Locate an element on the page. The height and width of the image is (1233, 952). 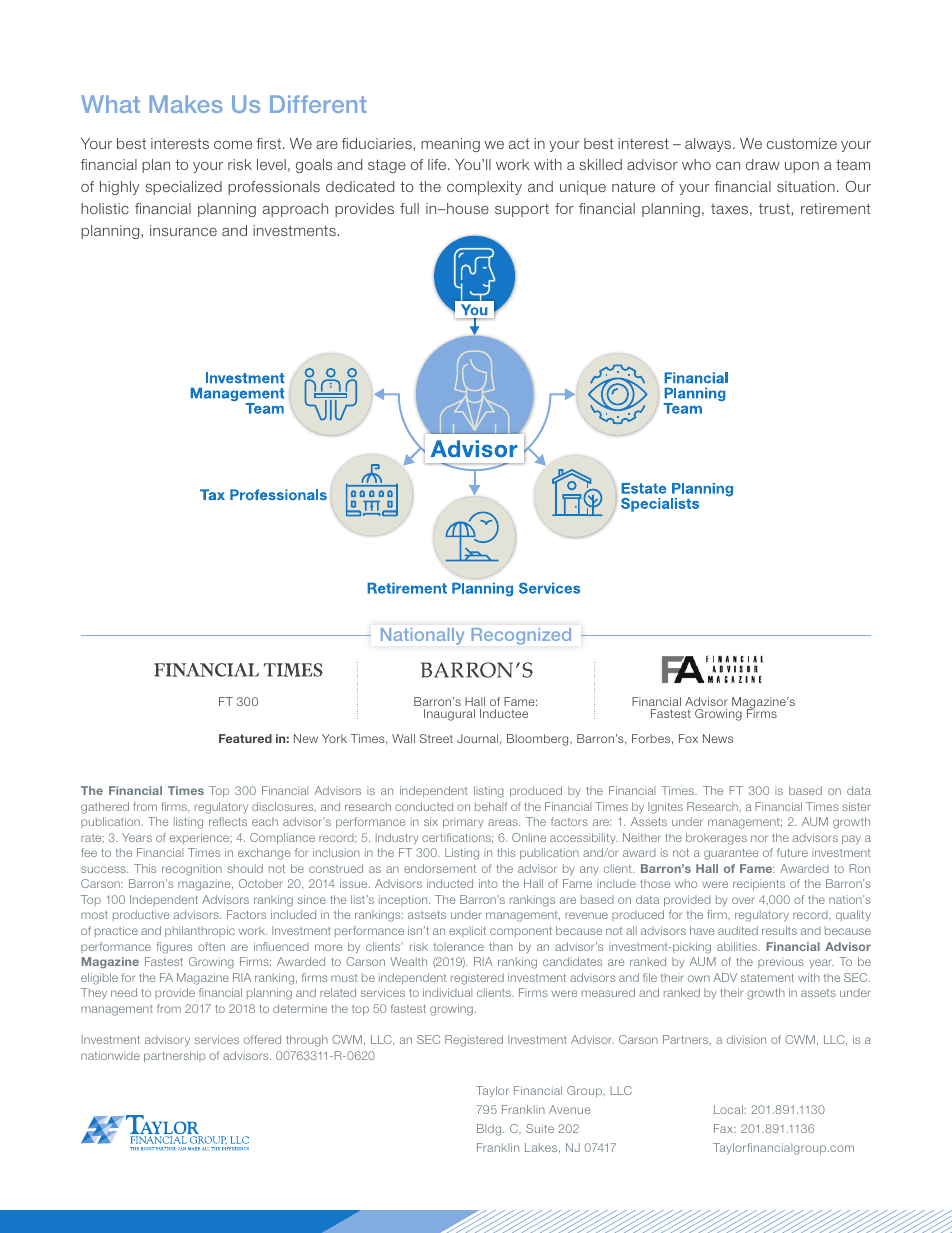
Recognized is located at coordinates (521, 636).
